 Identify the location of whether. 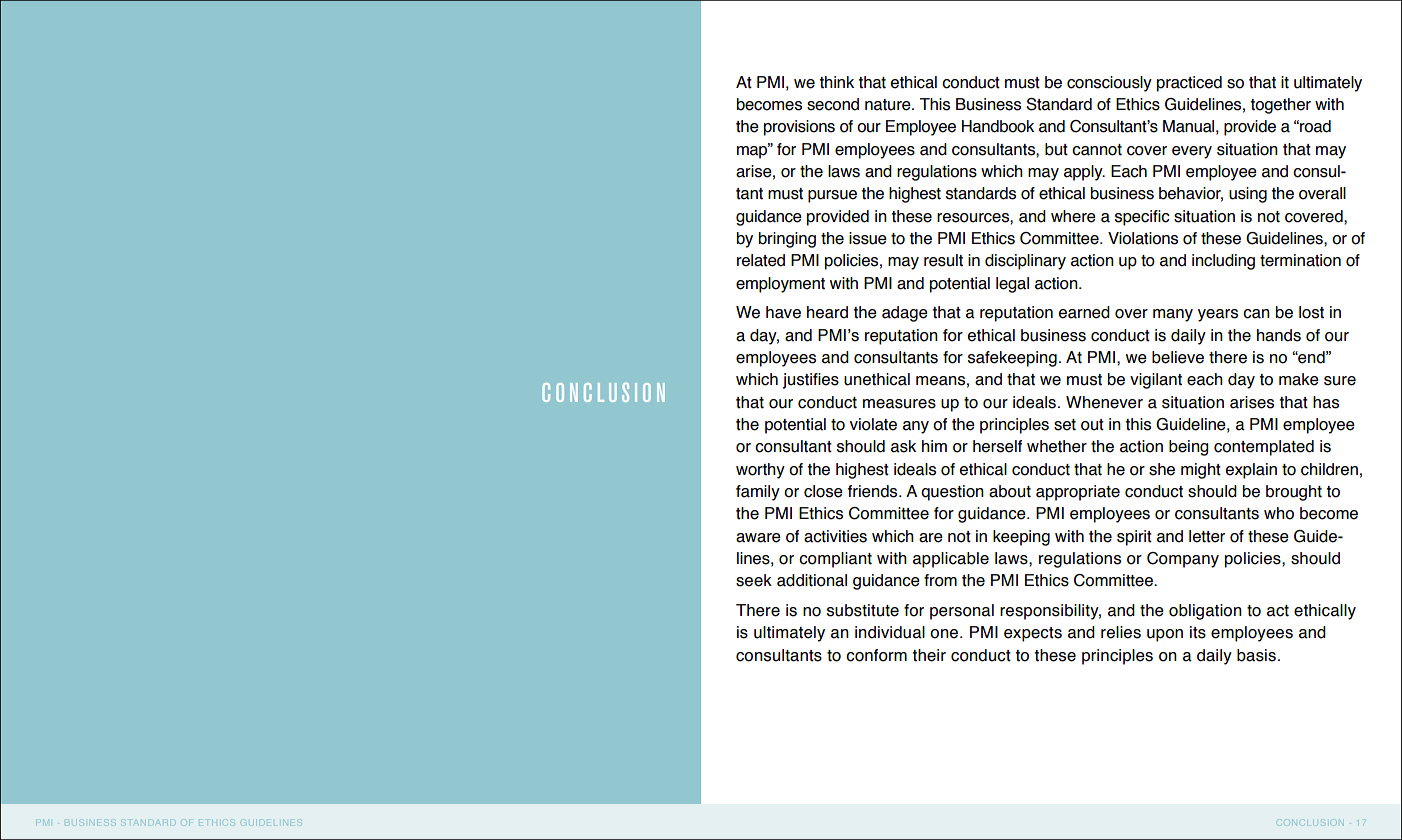
(1057, 446).
